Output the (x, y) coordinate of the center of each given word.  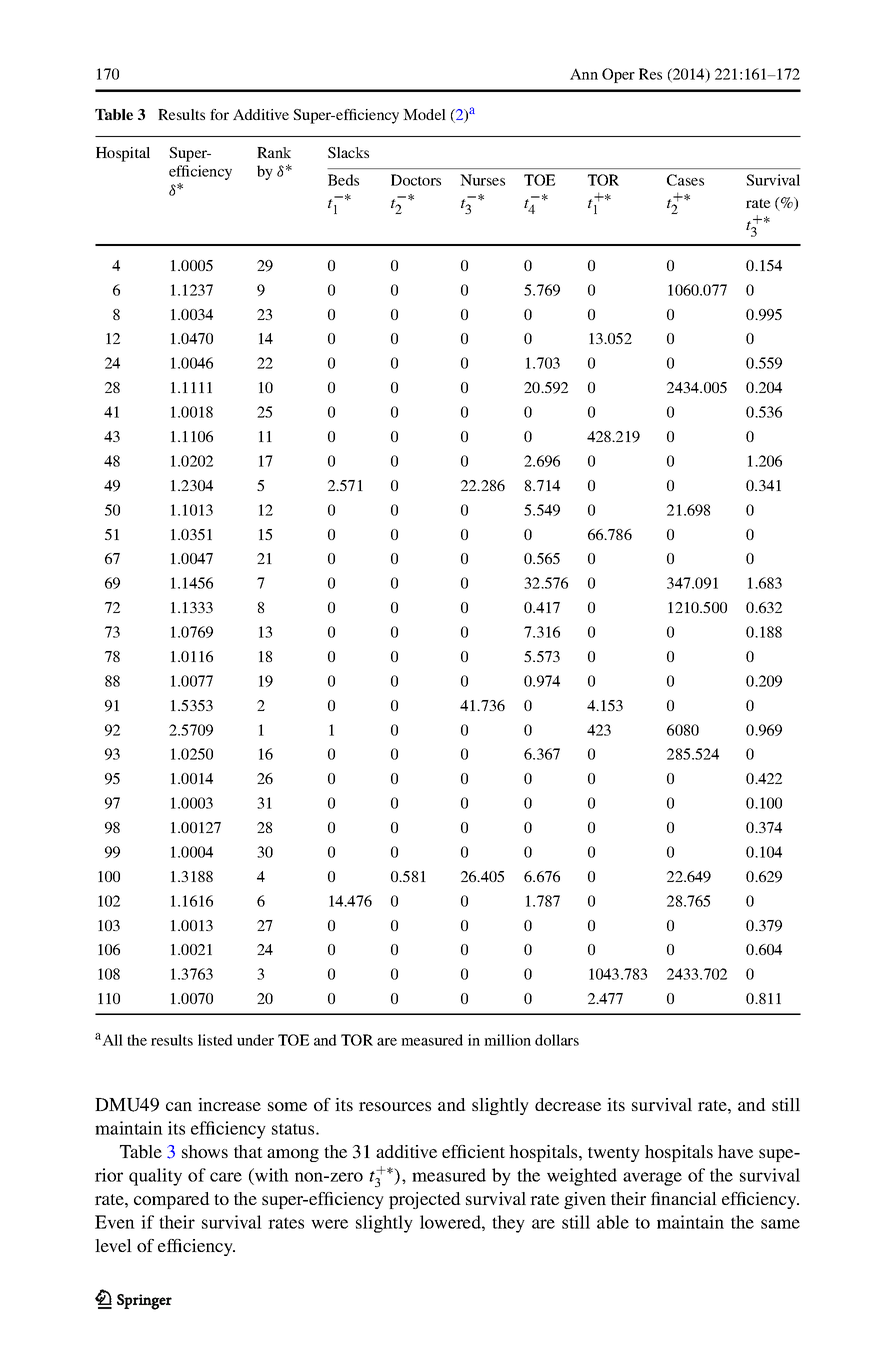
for (219, 114)
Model (424, 114)
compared (172, 1200)
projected (425, 1200)
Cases (685, 180)
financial (684, 1198)
